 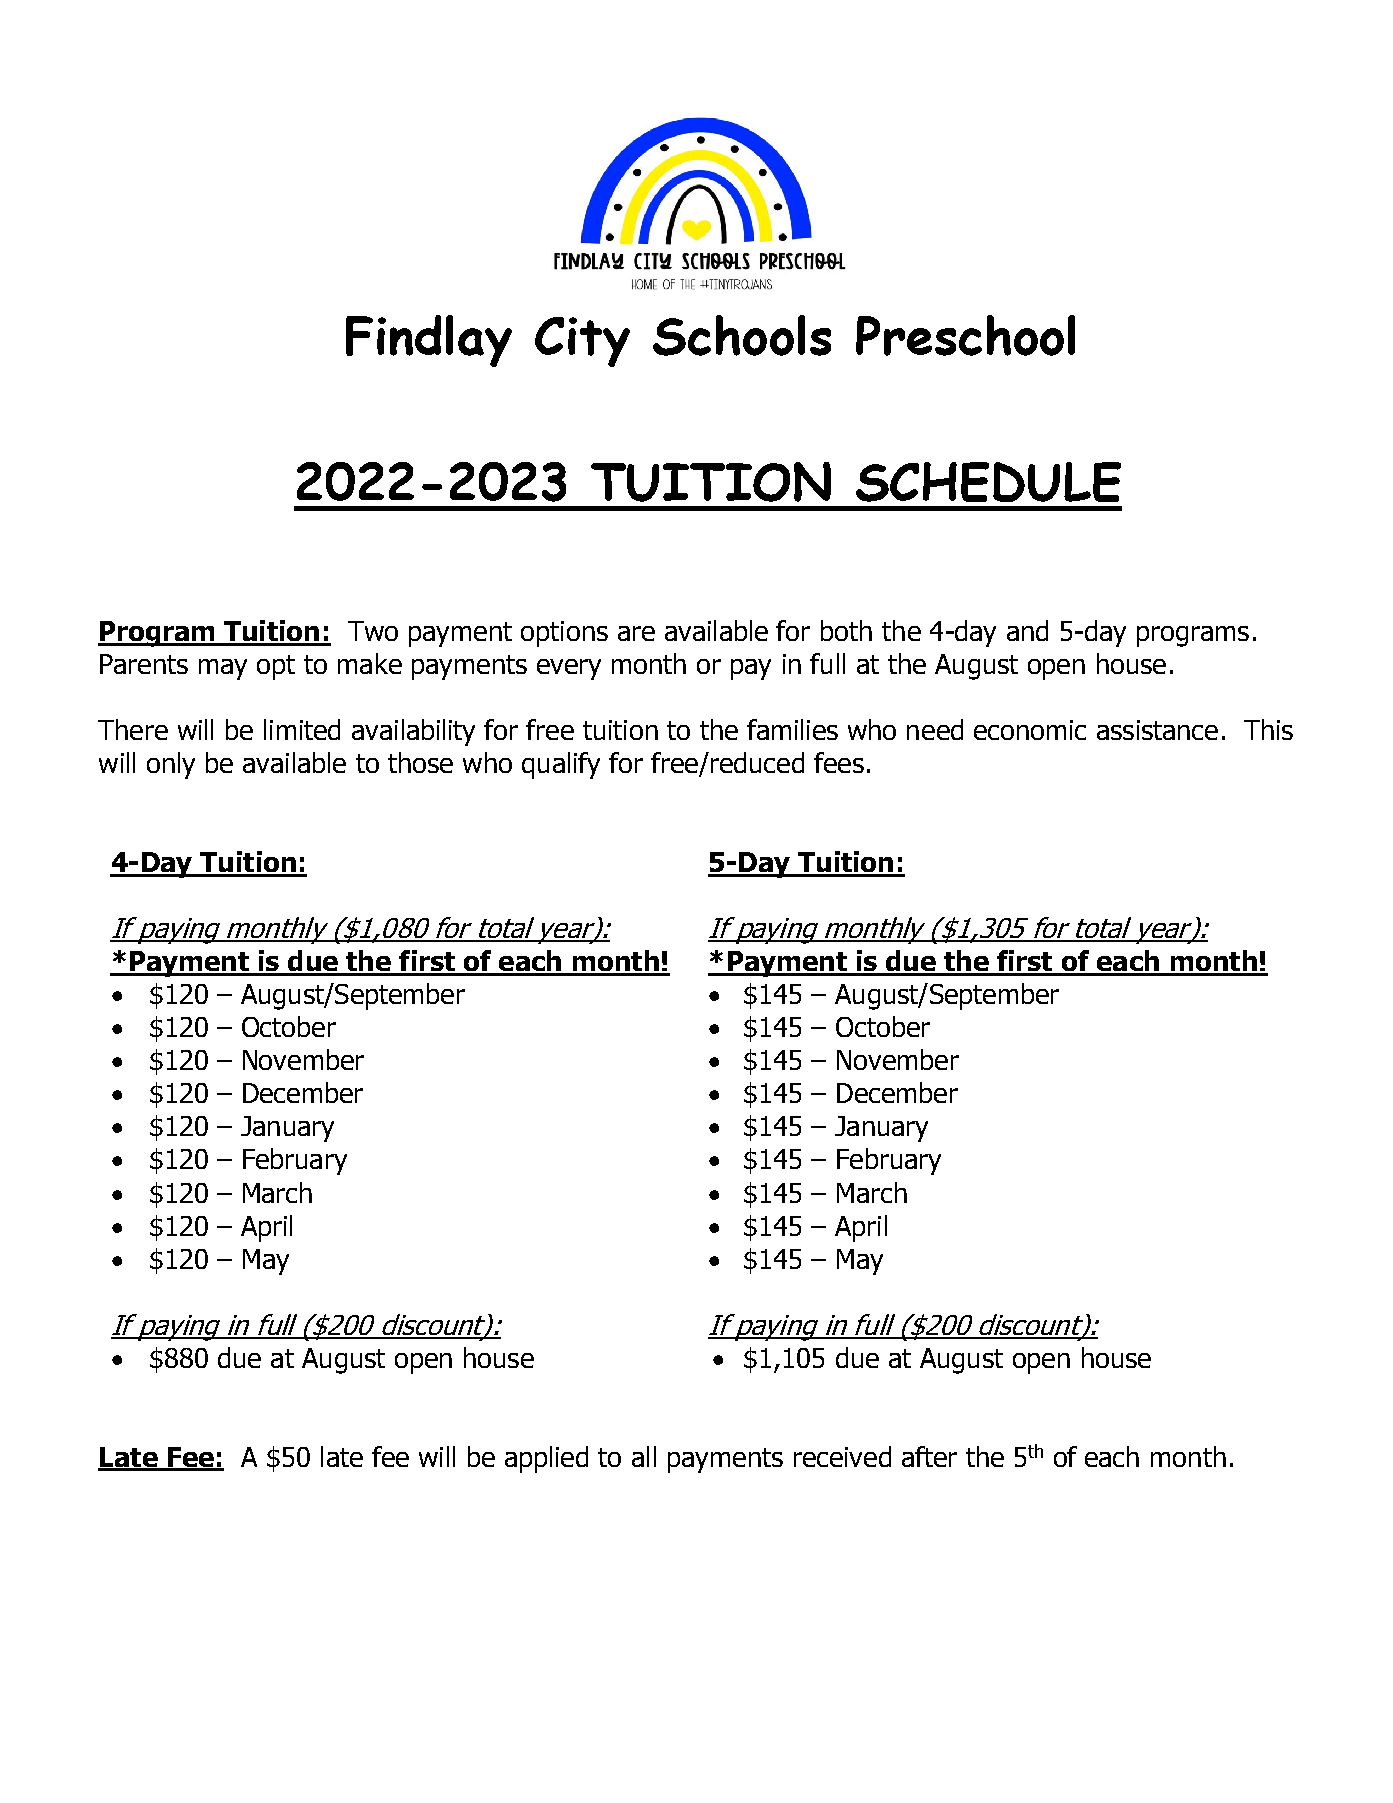 What do you see at coordinates (965, 335) in the page?
I see `Preschool` at bounding box center [965, 335].
